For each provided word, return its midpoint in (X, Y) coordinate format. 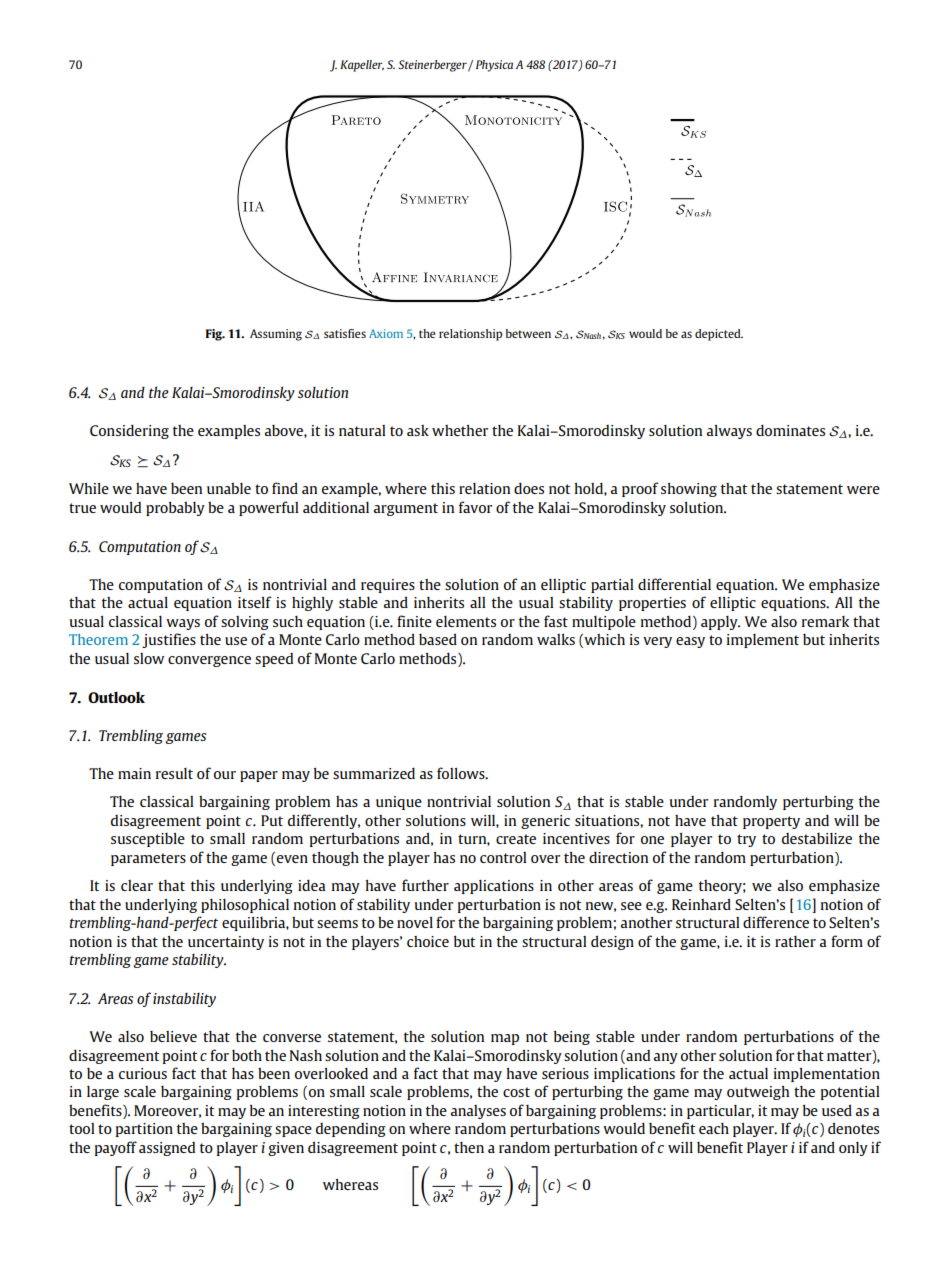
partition (144, 1130)
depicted (719, 335)
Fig (215, 335)
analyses (478, 1112)
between (528, 333)
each (714, 1128)
